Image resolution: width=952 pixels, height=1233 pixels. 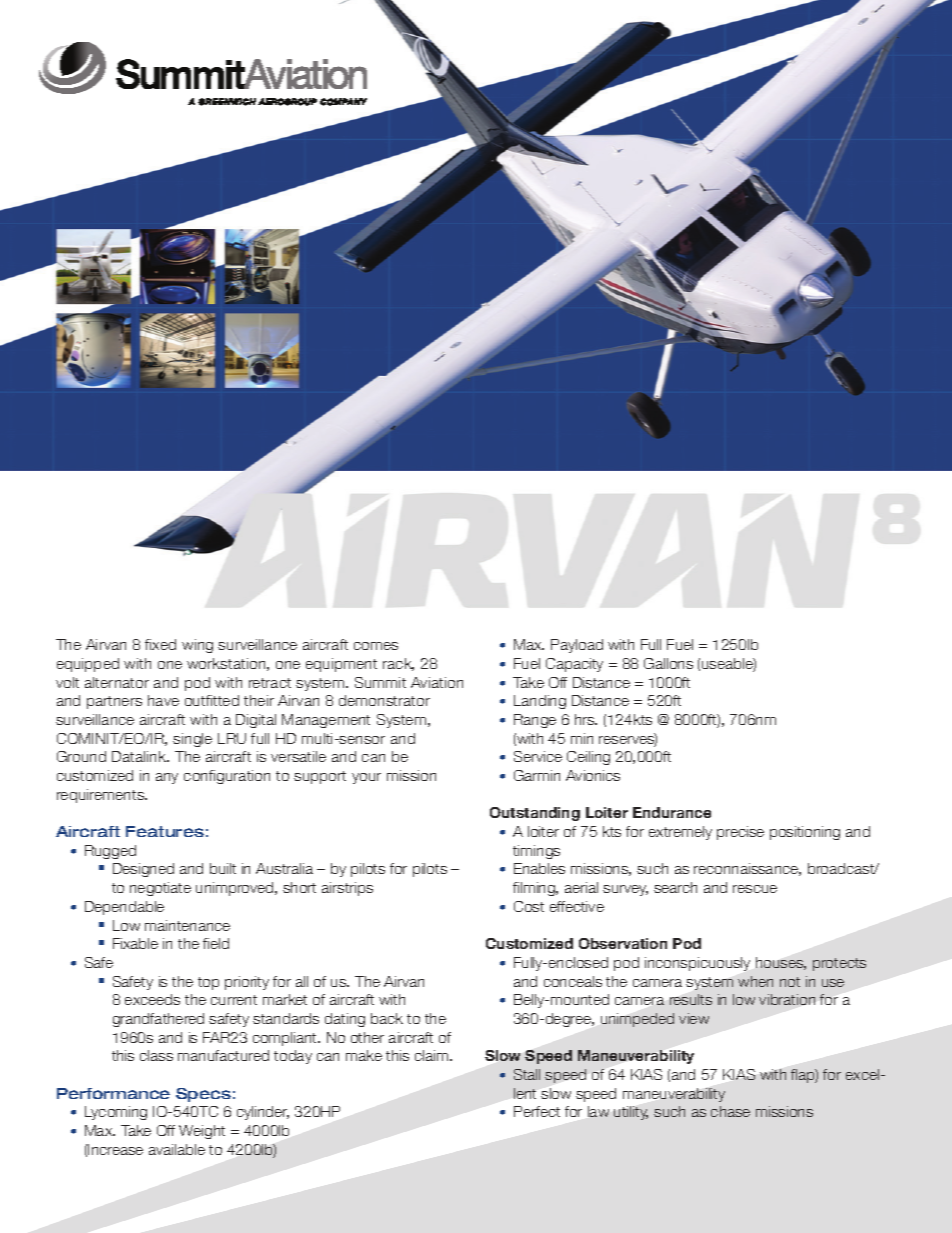 I want to click on Weight, so click(x=202, y=1132).
